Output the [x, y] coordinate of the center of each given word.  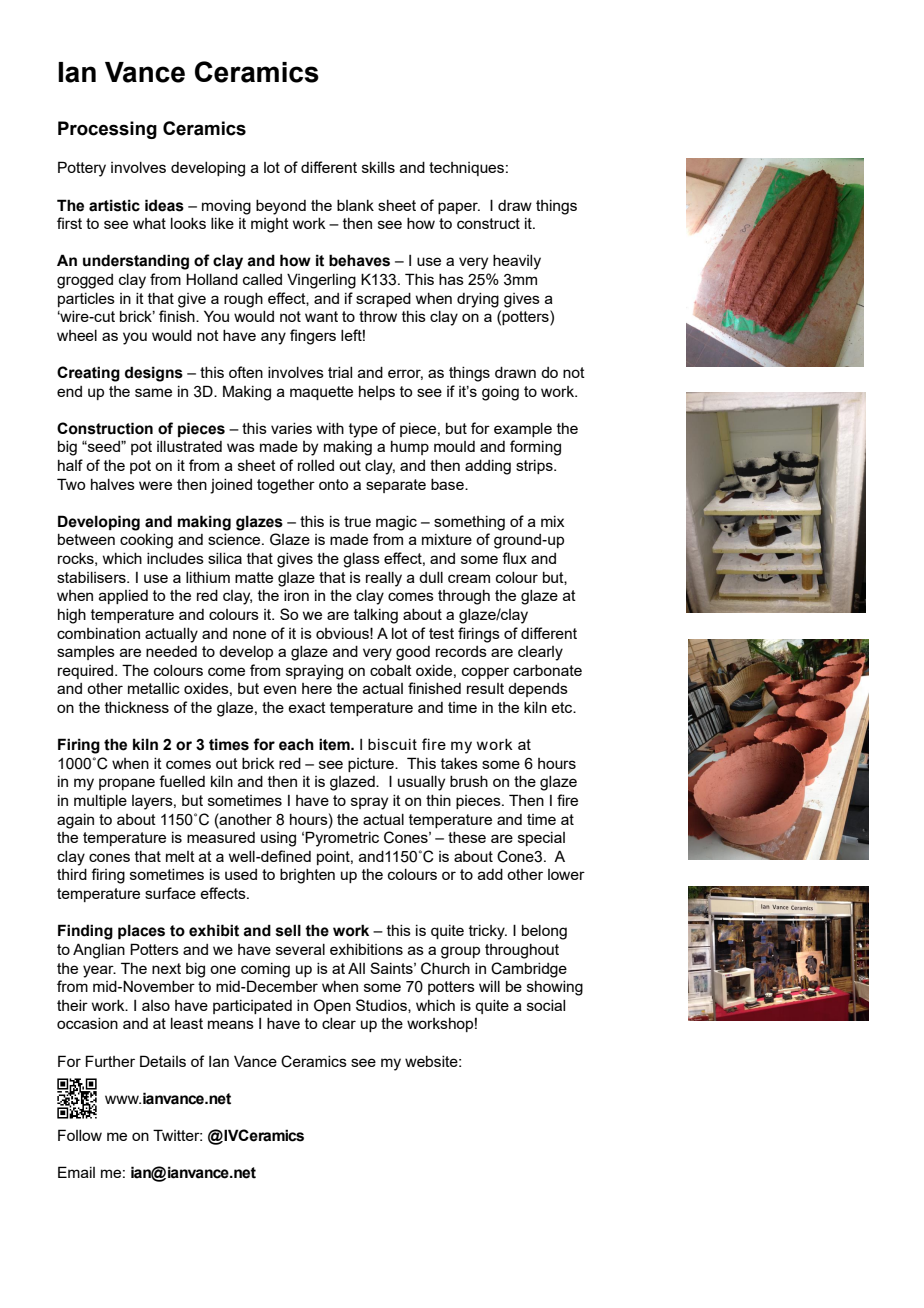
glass [361, 560]
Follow [80, 1135]
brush [469, 781]
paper [459, 208]
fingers [313, 337]
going [500, 393]
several [300, 949]
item [335, 744]
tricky [488, 932]
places [141, 931]
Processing [107, 130]
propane [127, 784]
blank [355, 205]
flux [514, 558]
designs [154, 374]
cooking [146, 541]
